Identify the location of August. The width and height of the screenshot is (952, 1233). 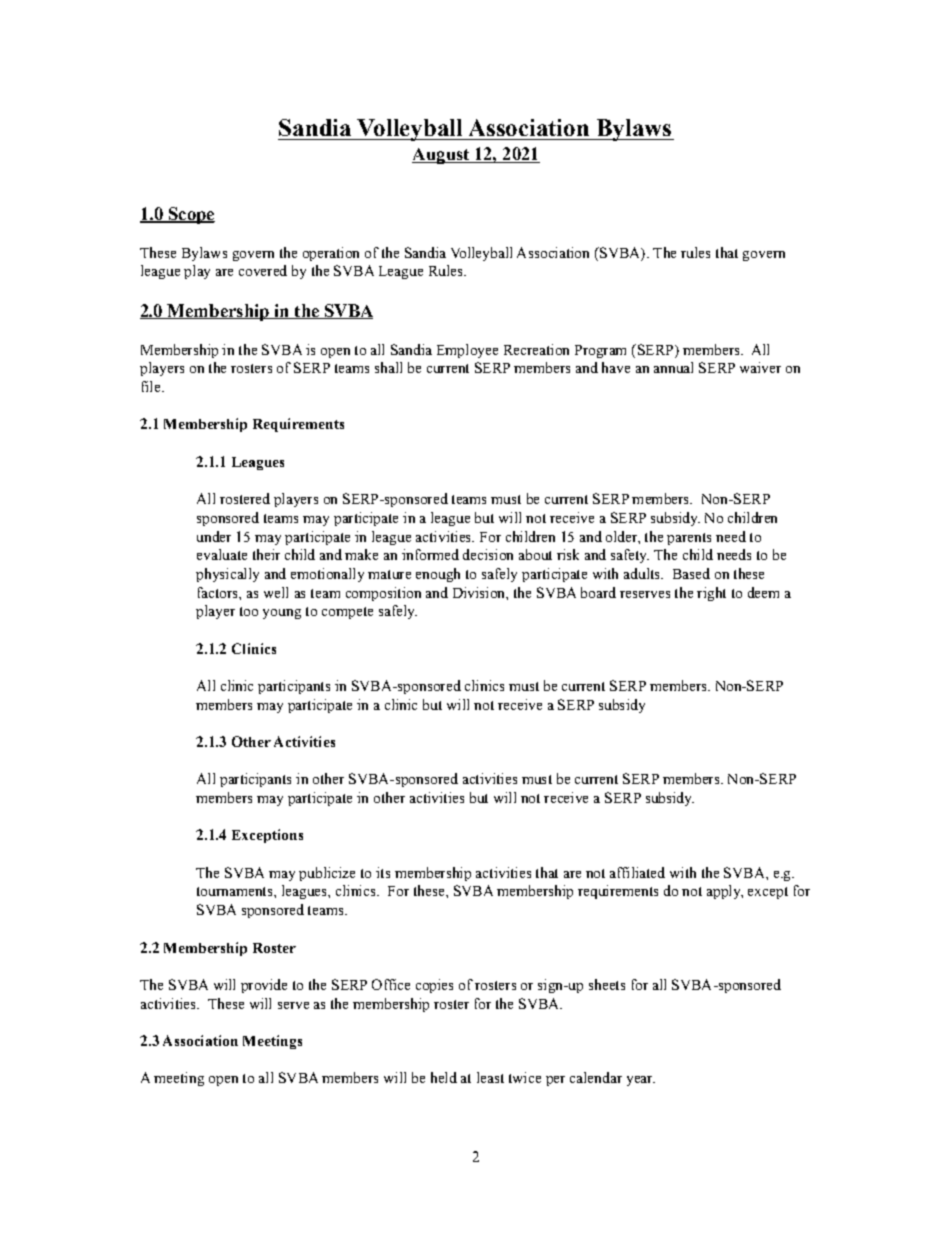
(442, 156).
